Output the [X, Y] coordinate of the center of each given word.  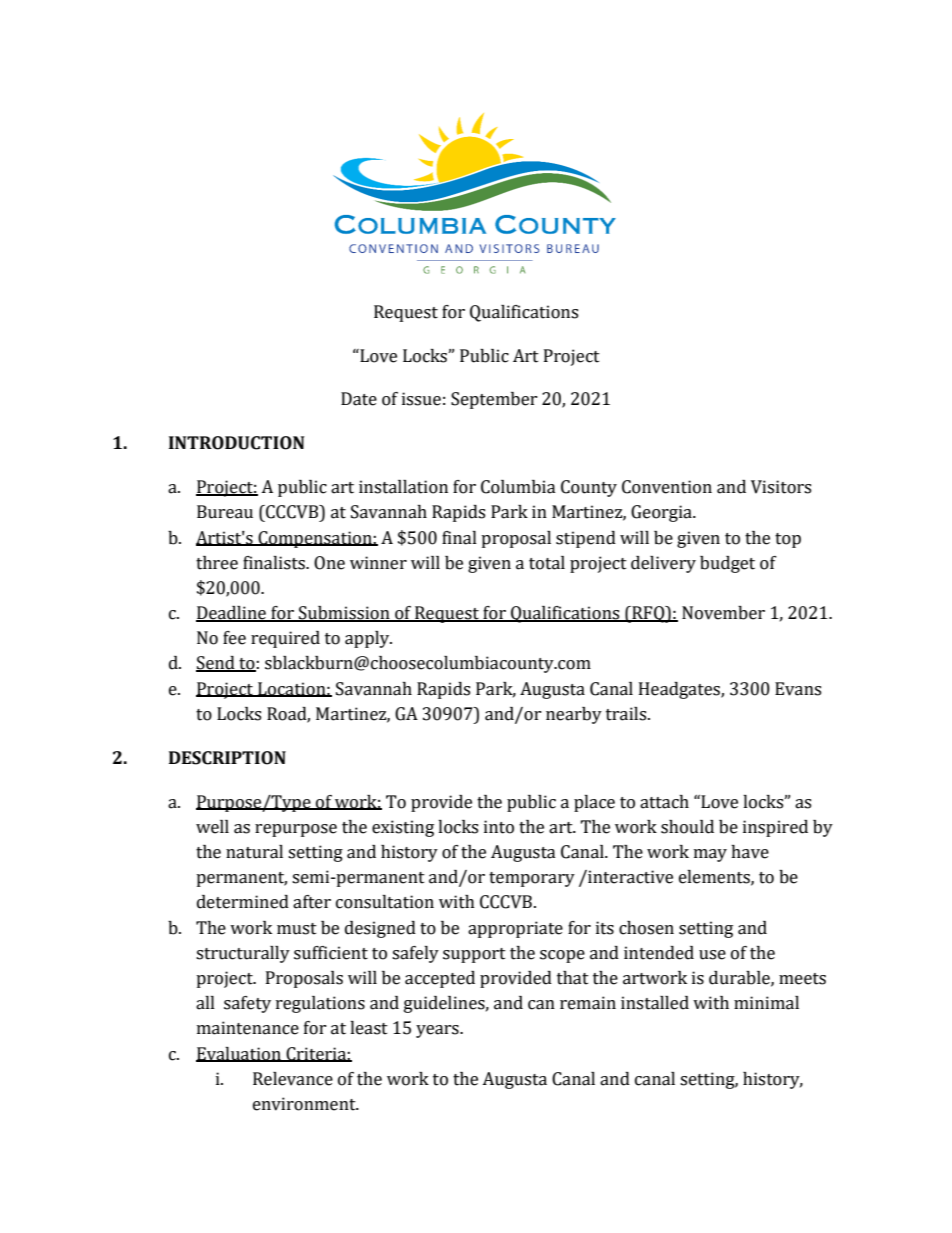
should [687, 827]
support [474, 955]
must [297, 929]
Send [216, 664]
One [329, 563]
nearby [574, 715]
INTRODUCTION [236, 443]
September [494, 400]
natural [254, 852]
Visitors [781, 487]
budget [727, 564]
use [712, 955]
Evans [798, 689]
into [499, 827]
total [547, 563]
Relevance [293, 1079]
